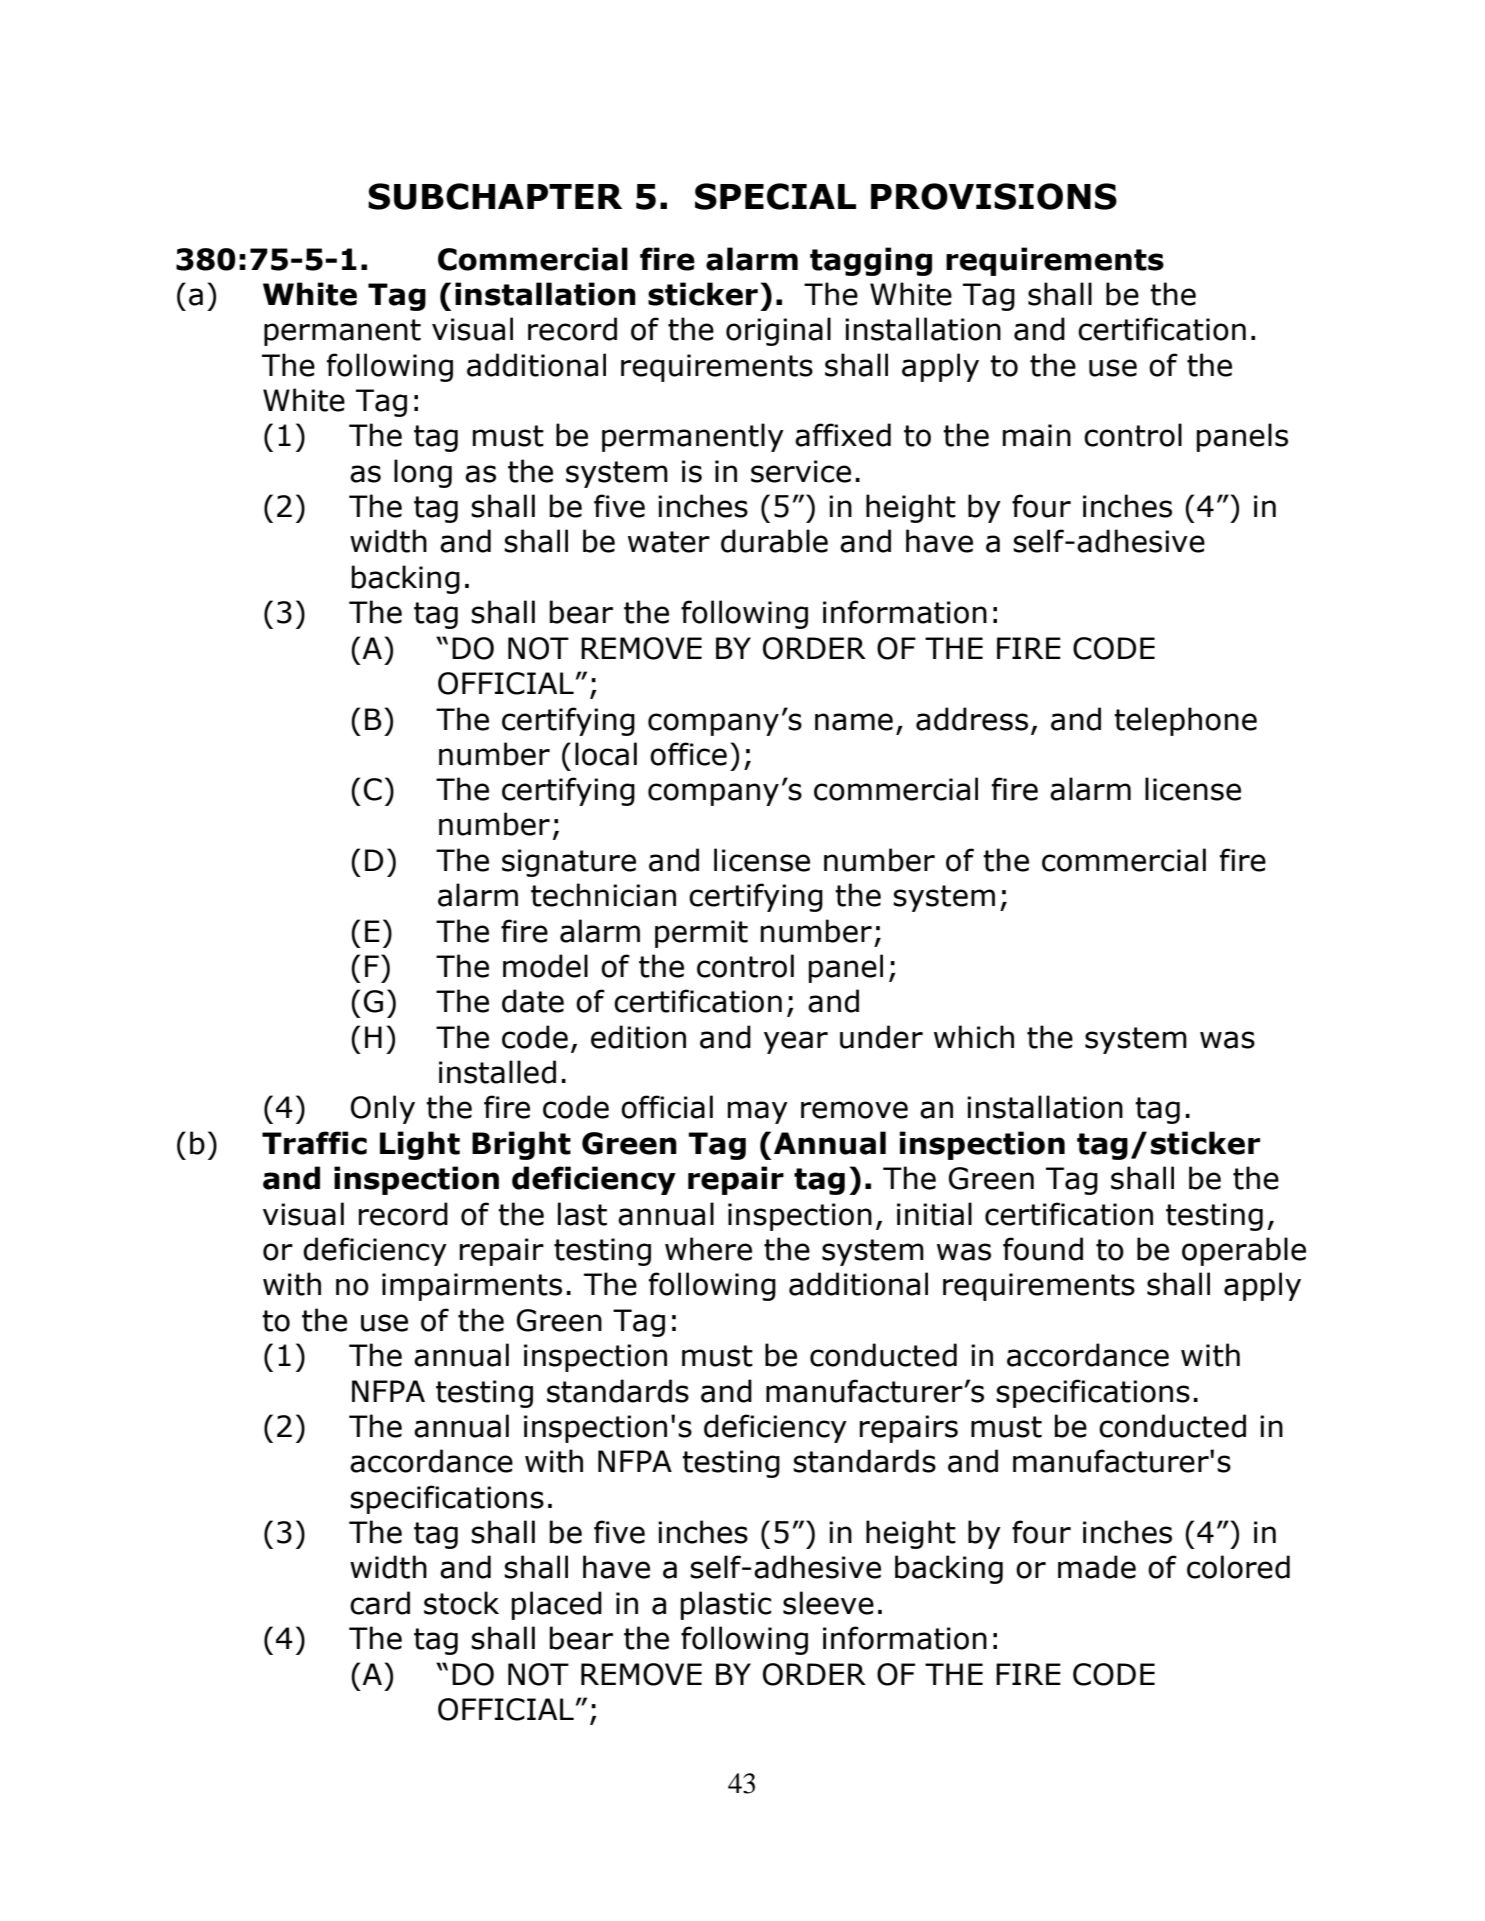 The image size is (1485, 1921). I want to click on stock, so click(461, 1603).
